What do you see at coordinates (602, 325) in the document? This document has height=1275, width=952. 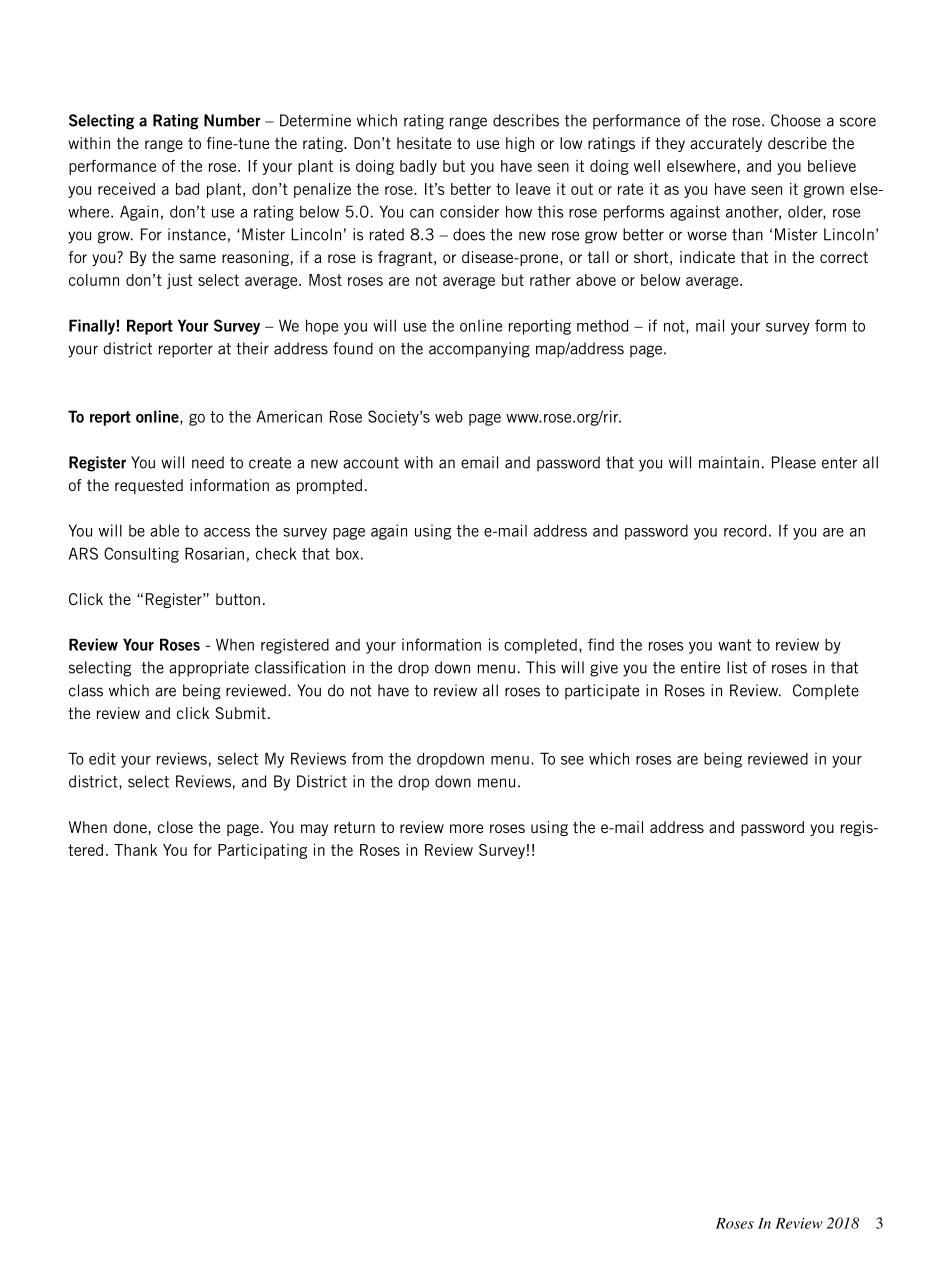 I see `method` at bounding box center [602, 325].
